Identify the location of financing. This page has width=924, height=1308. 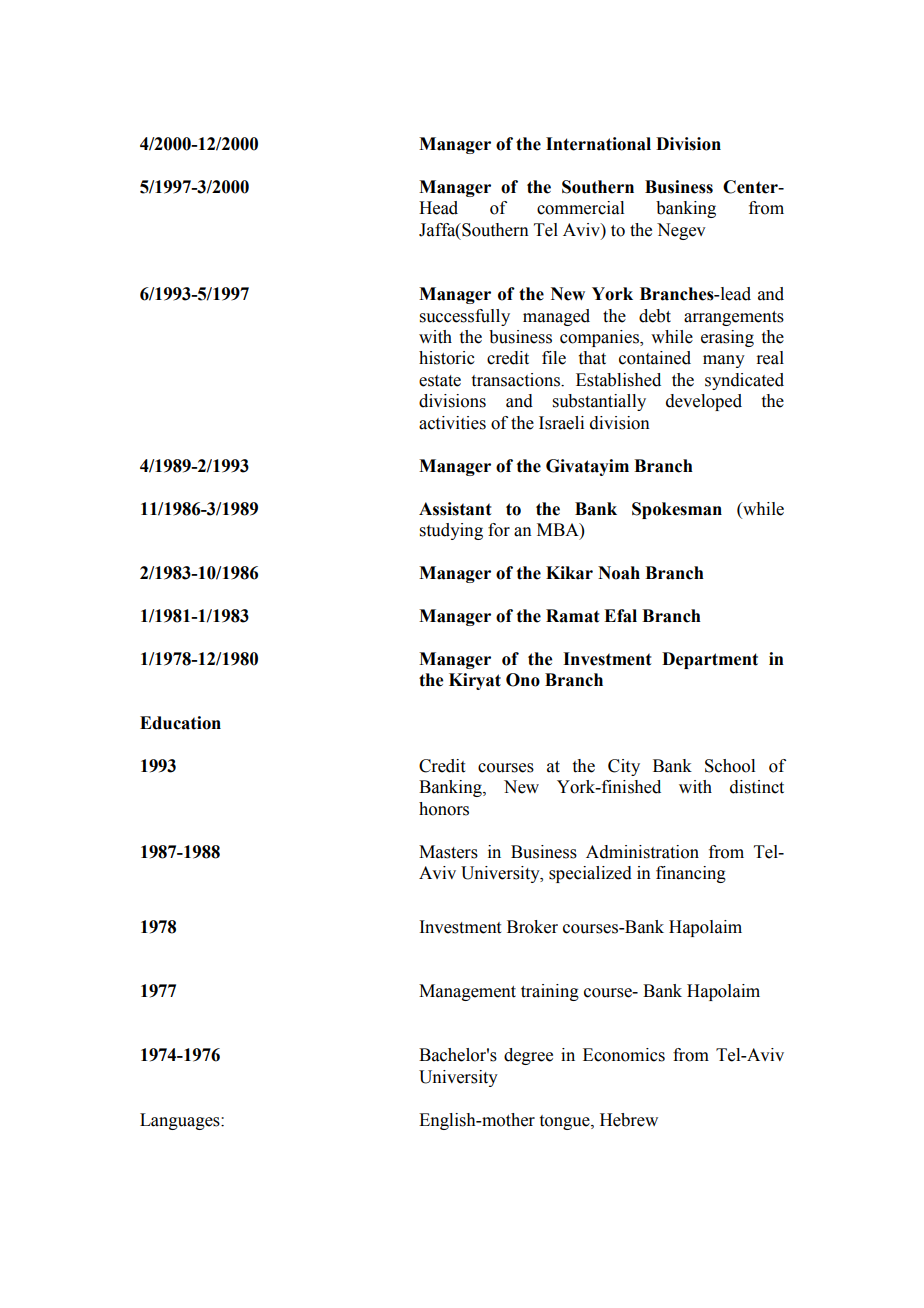
(691, 874).
